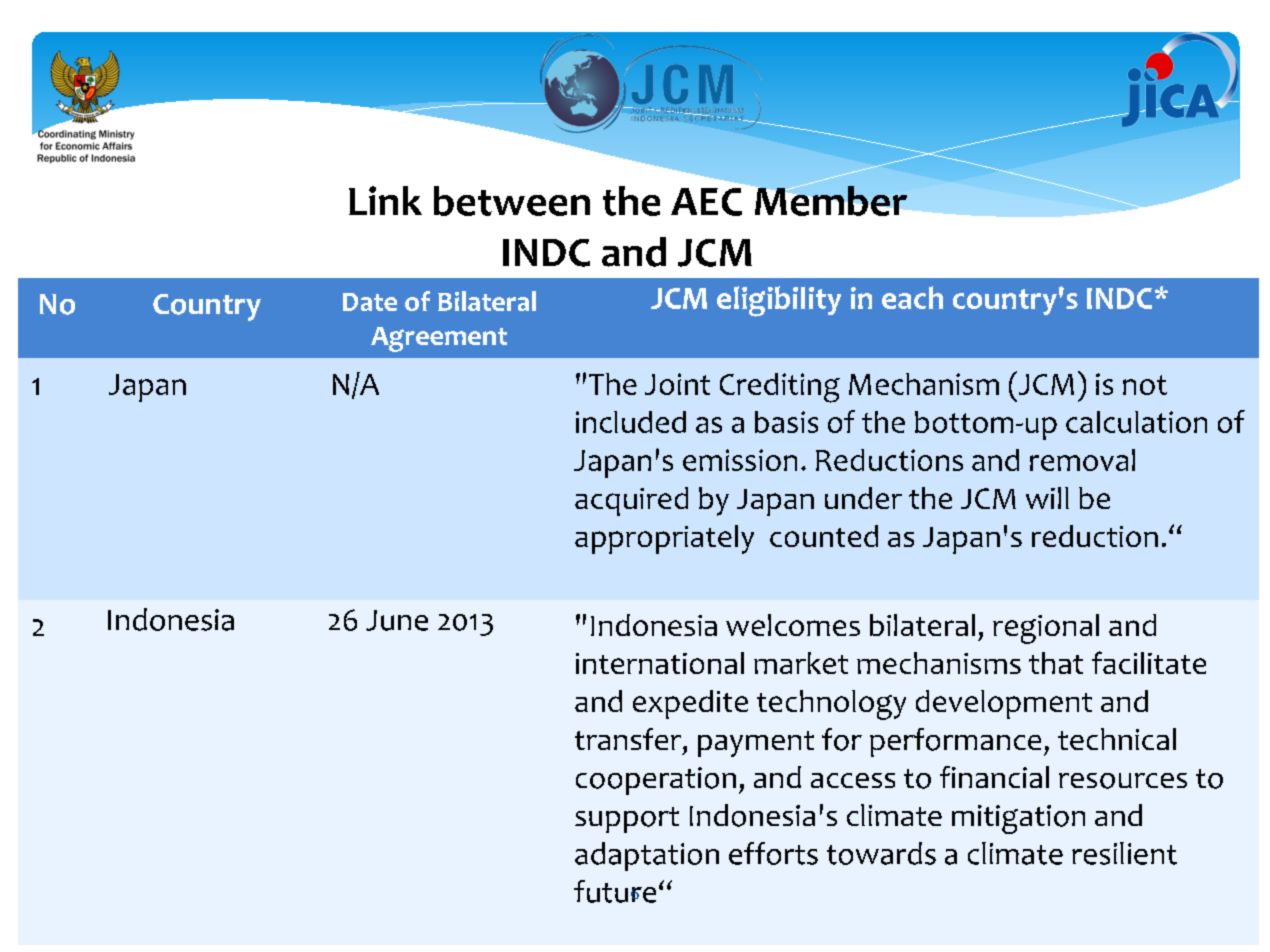 The height and width of the screenshot is (952, 1270). Describe the element at coordinates (824, 536) in the screenshot. I see `counted` at that location.
